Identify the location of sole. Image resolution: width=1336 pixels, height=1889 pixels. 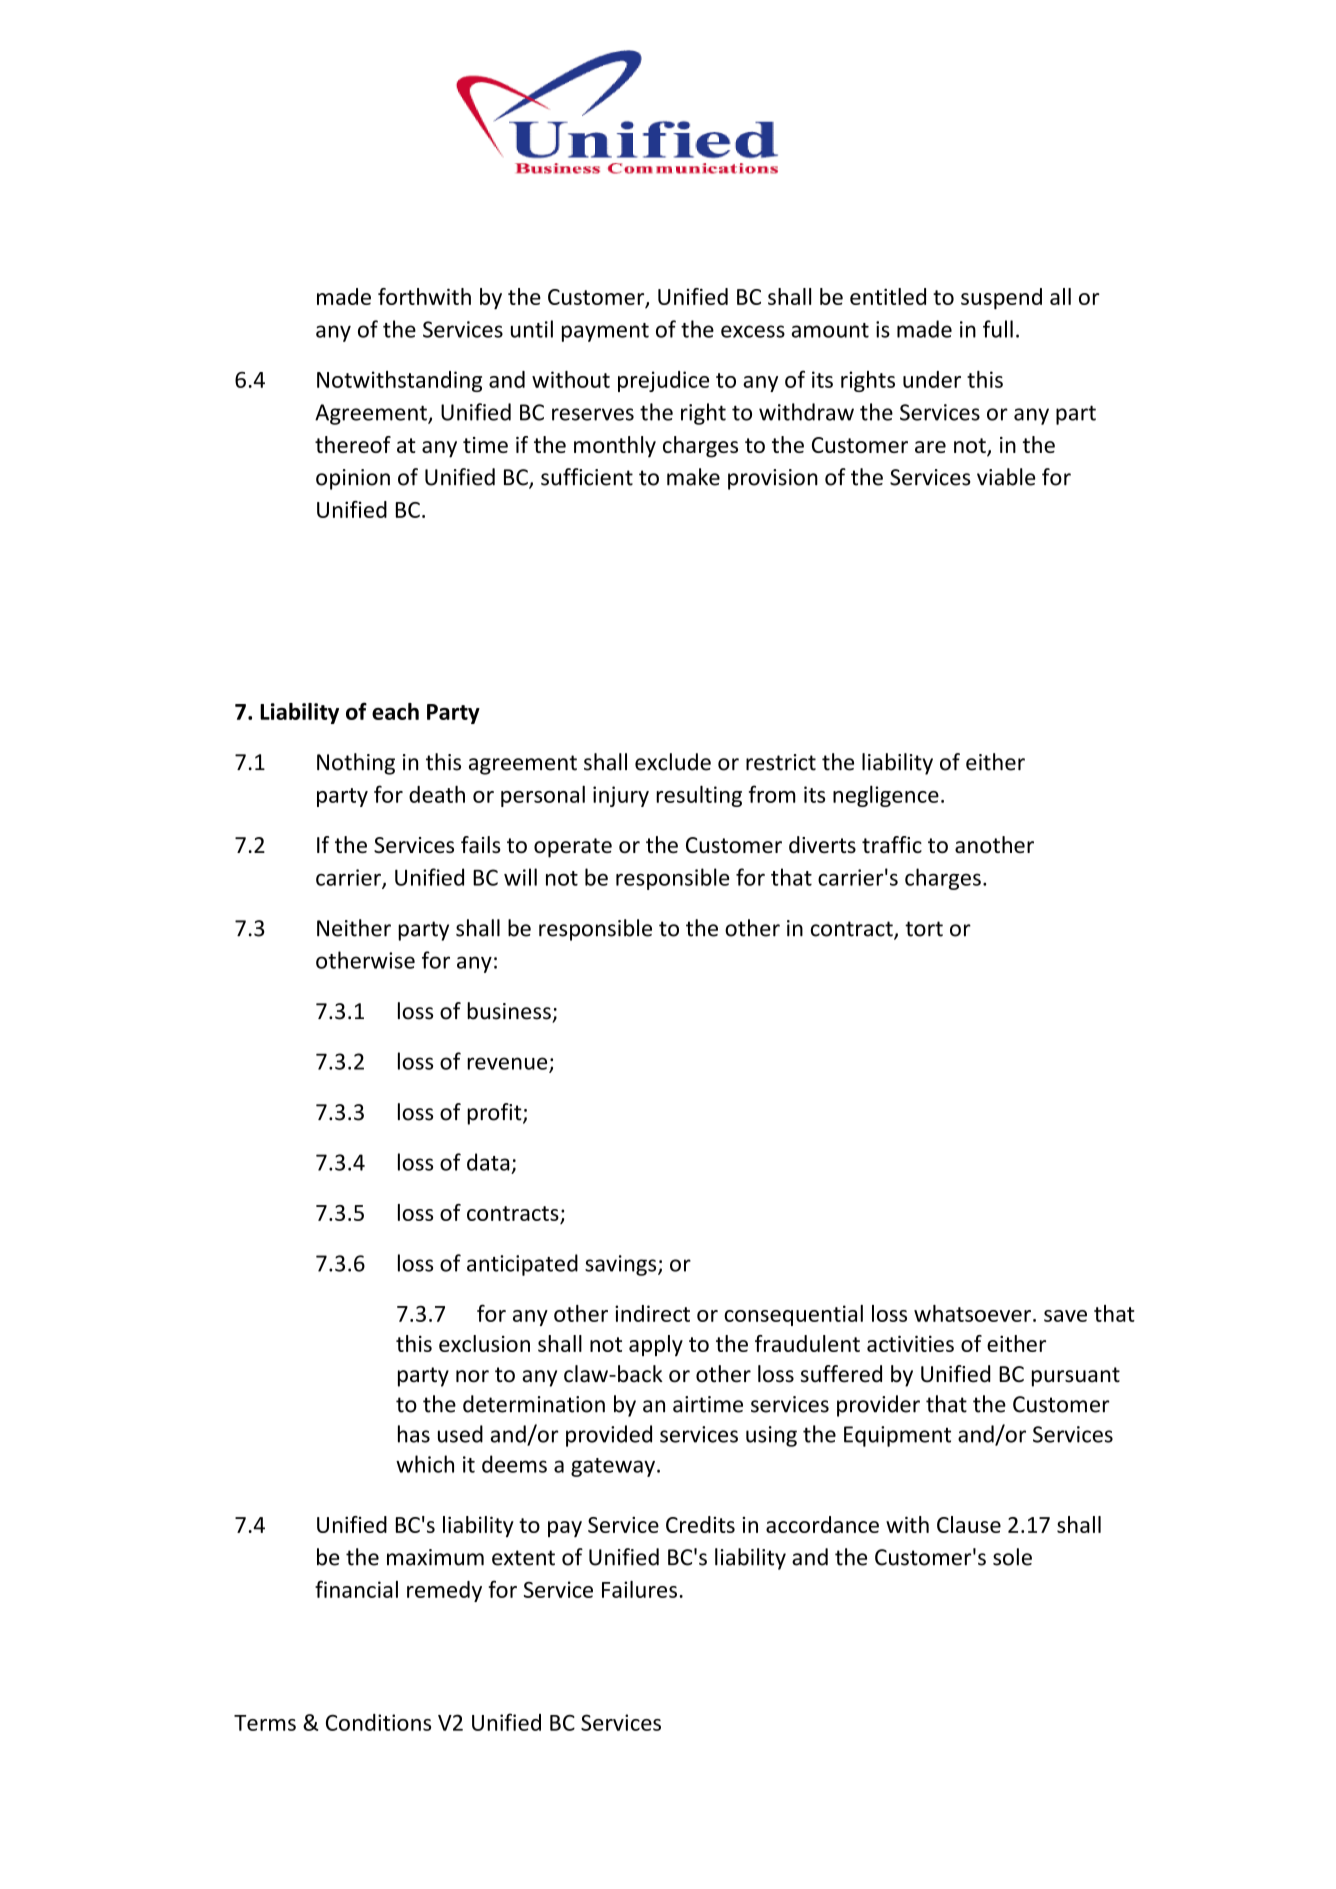
(1012, 1557).
